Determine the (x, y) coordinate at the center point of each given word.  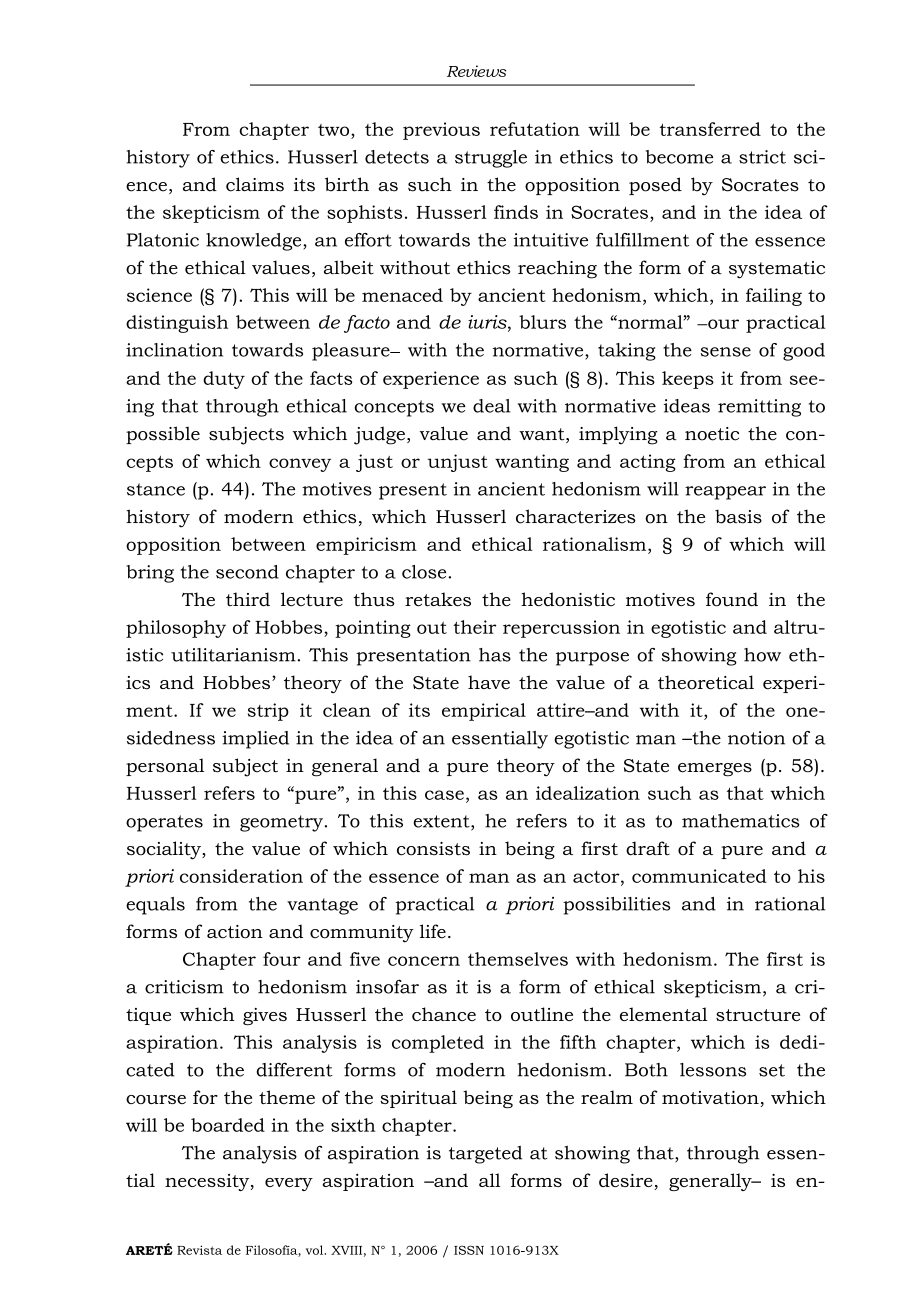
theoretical (706, 682)
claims (255, 184)
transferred (710, 129)
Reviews (476, 71)
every (289, 1184)
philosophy (176, 629)
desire (626, 1180)
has (495, 655)
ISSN (469, 1250)
